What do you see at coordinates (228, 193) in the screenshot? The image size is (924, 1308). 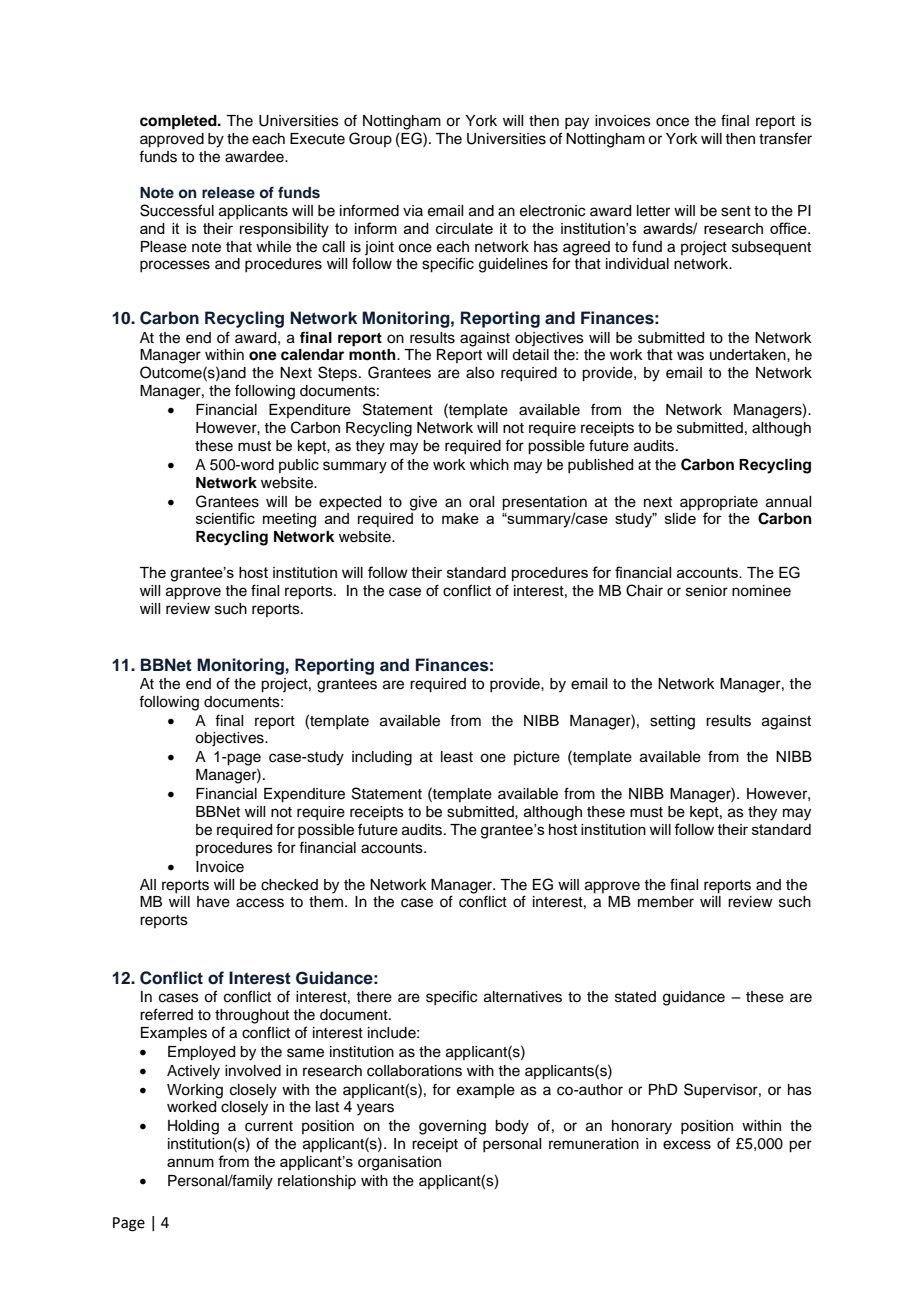 I see `release` at bounding box center [228, 193].
